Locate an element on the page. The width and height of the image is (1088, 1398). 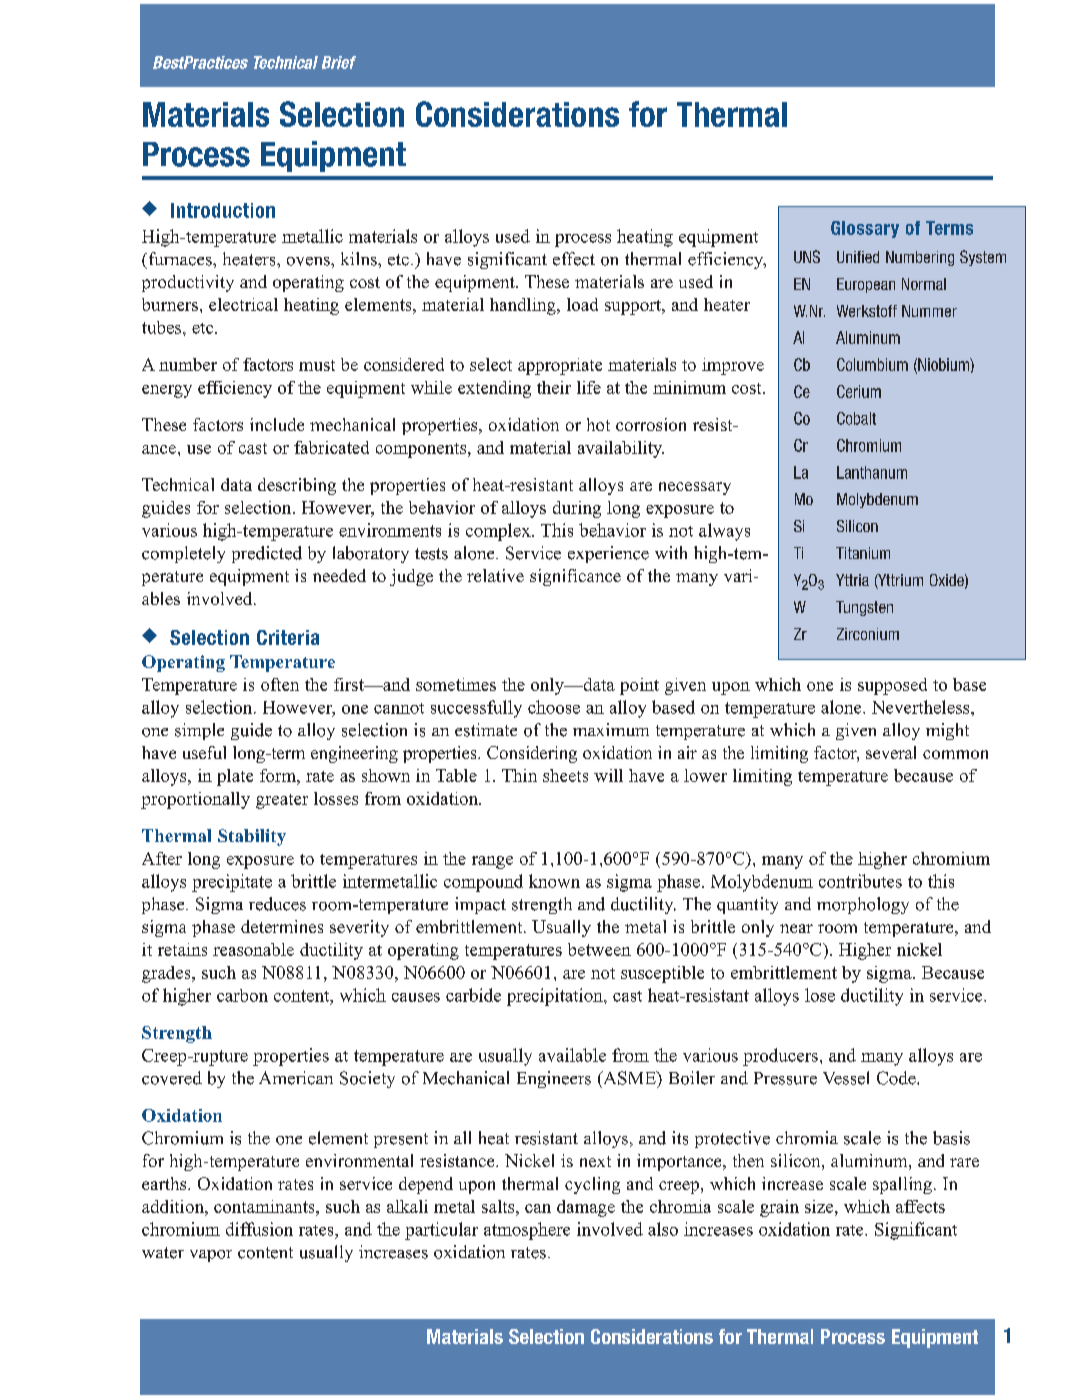
Glossary is located at coordinates (865, 229).
